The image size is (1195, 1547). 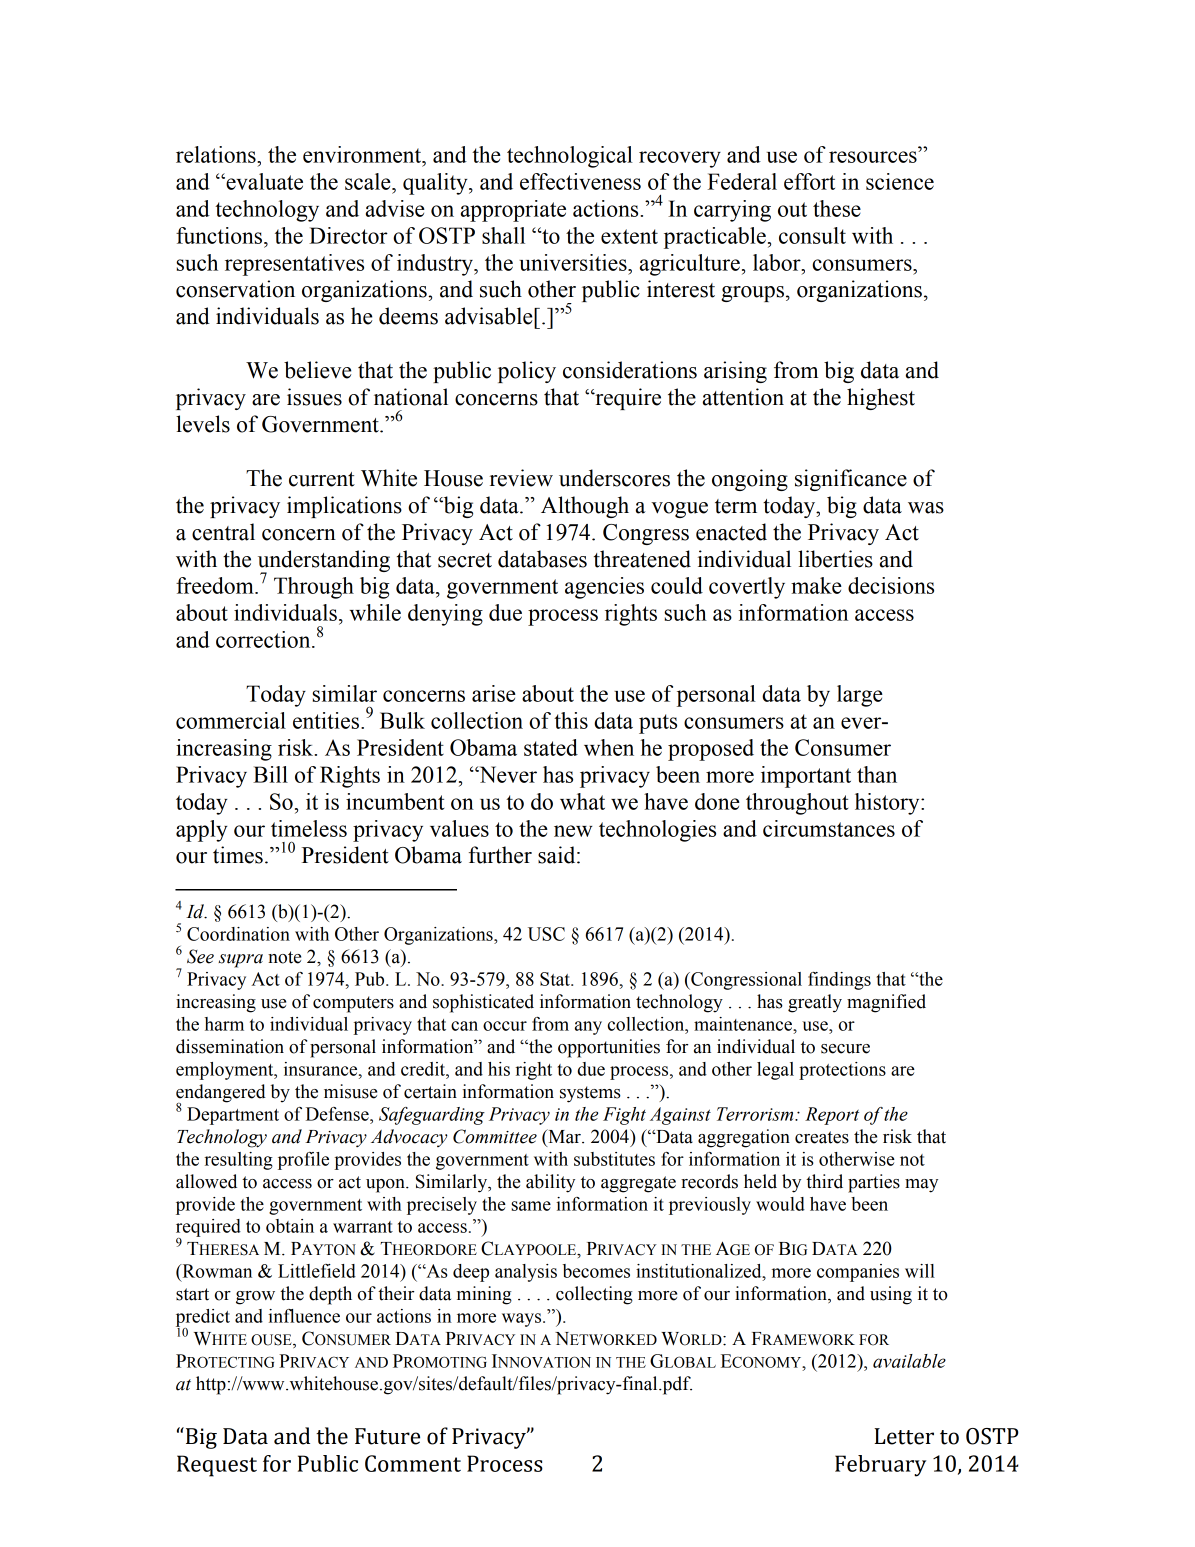 What do you see at coordinates (835, 559) in the screenshot?
I see `liberties` at bounding box center [835, 559].
